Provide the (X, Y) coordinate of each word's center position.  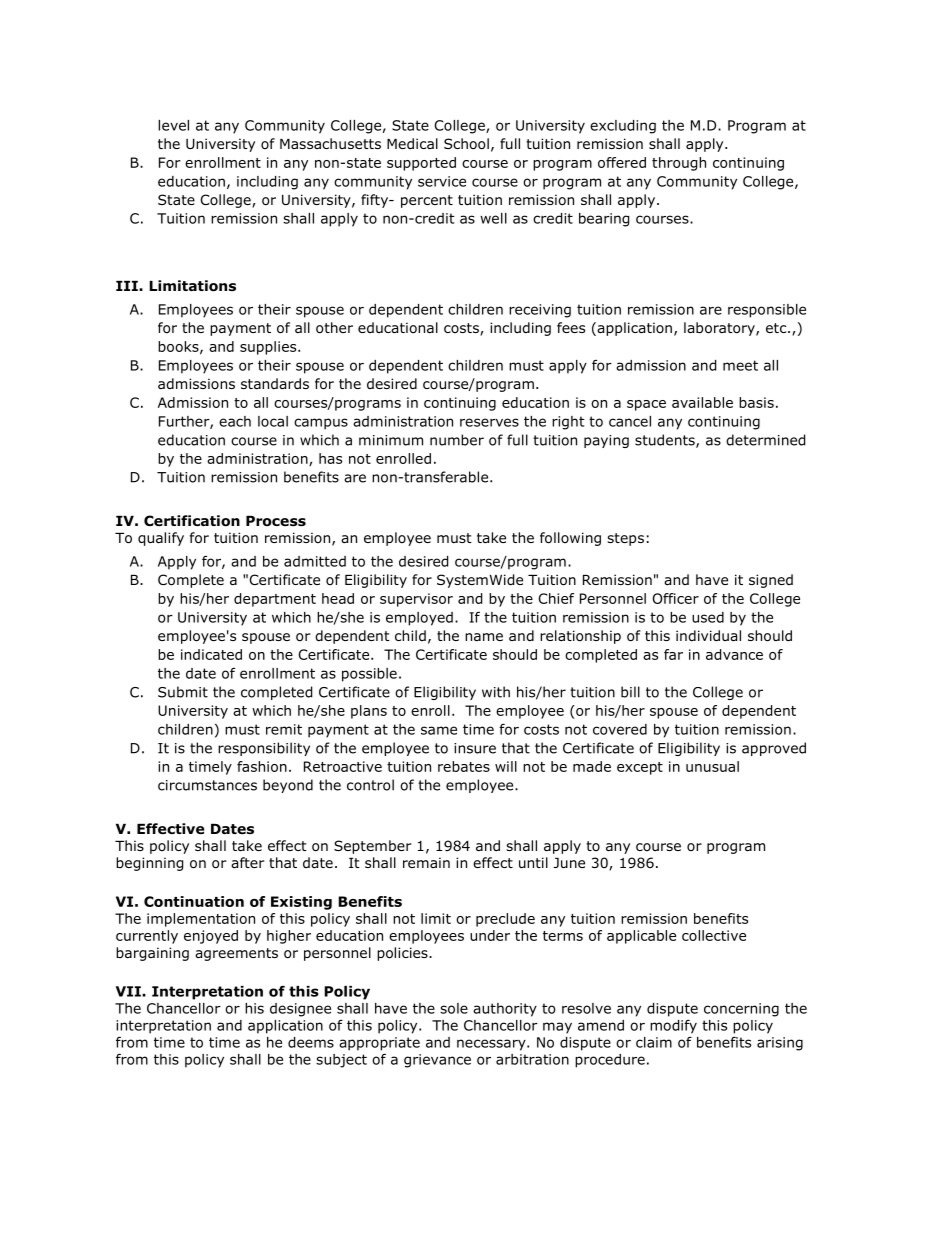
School (466, 144)
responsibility (264, 749)
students (666, 441)
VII (129, 991)
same (439, 730)
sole (454, 1008)
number (457, 440)
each (235, 421)
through (679, 164)
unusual (712, 766)
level (173, 125)
